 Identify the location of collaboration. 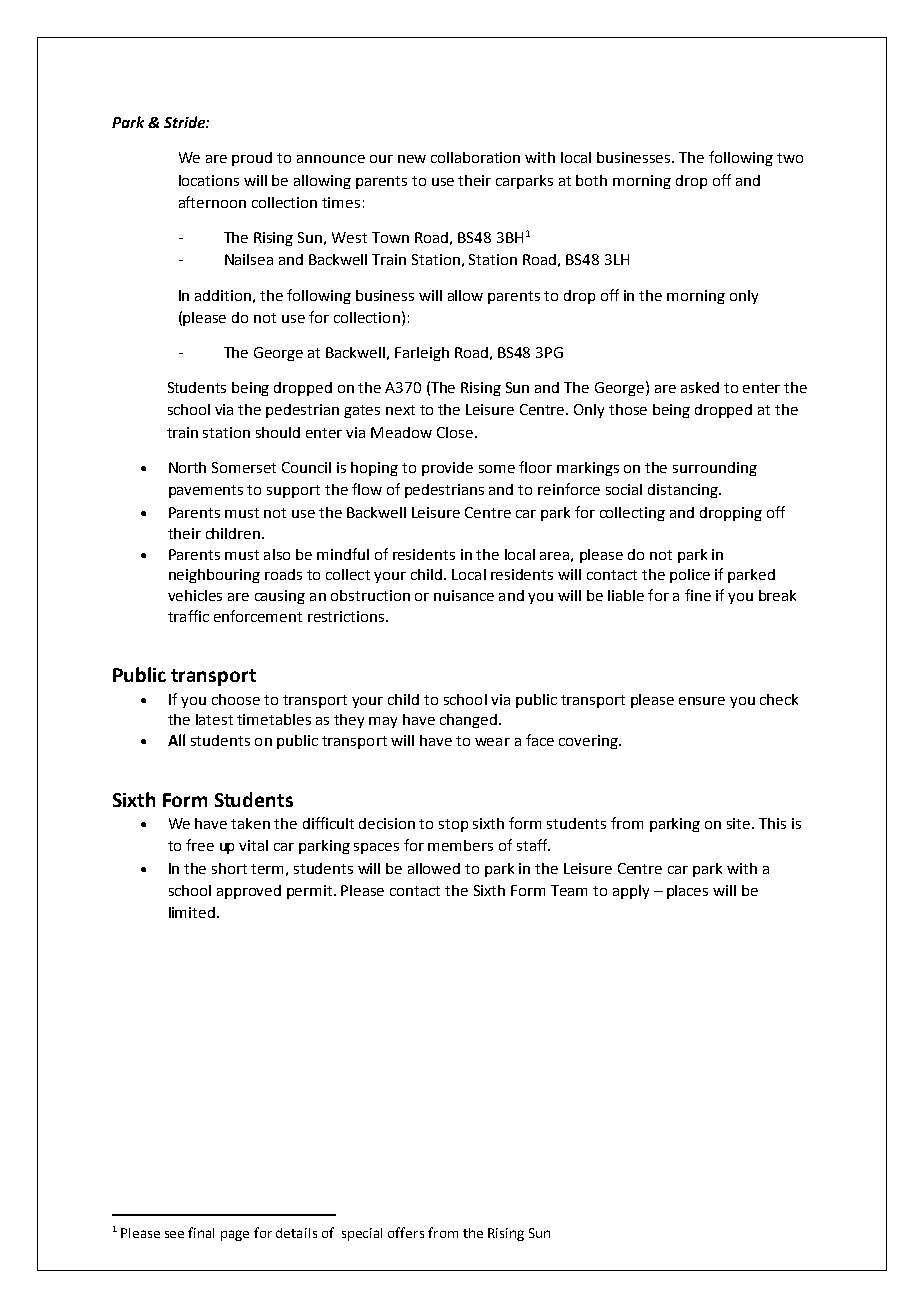
(475, 157).
